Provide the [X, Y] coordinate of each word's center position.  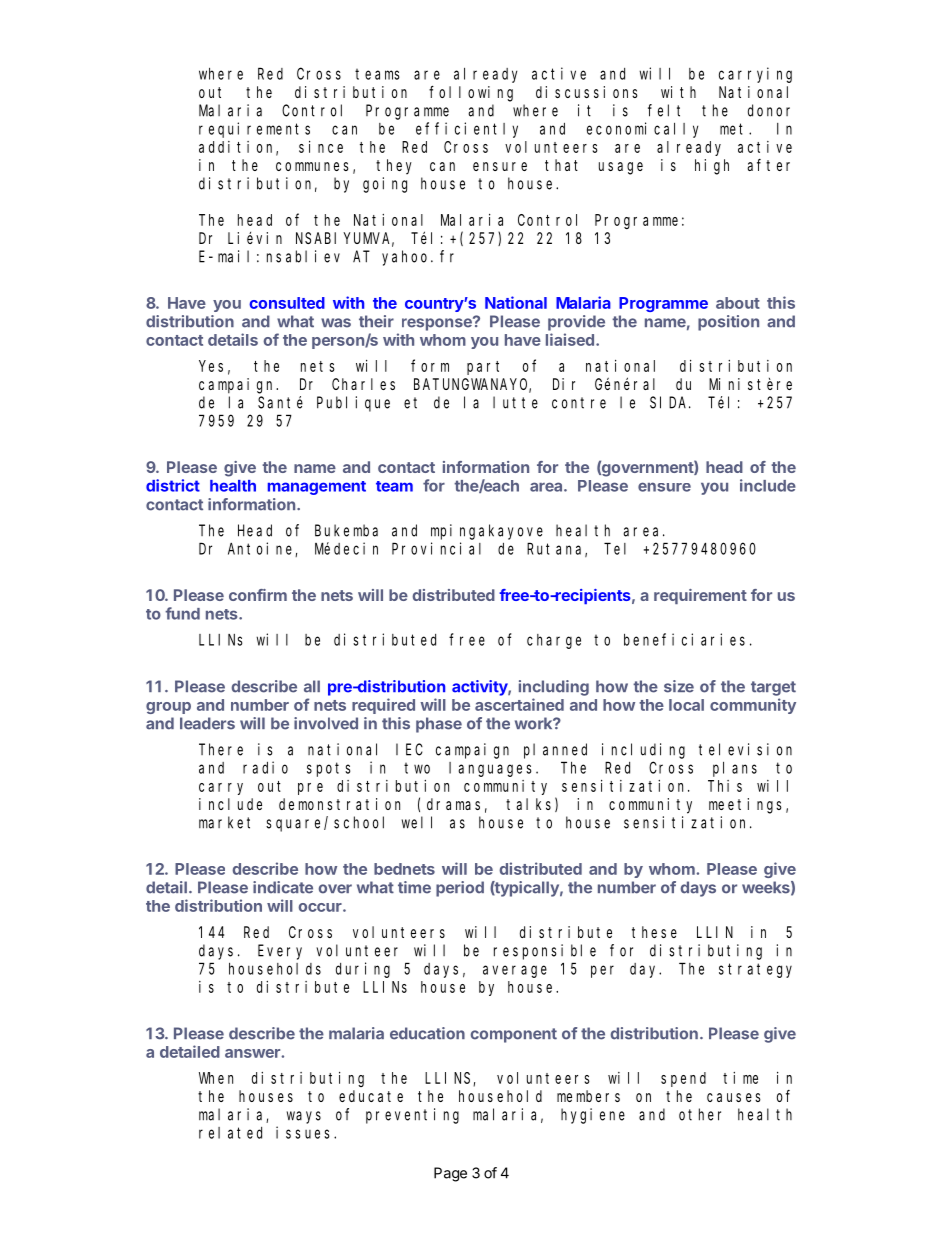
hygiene [593, 1116]
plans [735, 769]
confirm [258, 595]
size [679, 686]
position [728, 323]
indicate [283, 887]
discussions [587, 92]
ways [304, 1117]
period [460, 889]
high [712, 167]
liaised [570, 339]
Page [450, 1174]
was [336, 323]
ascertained [519, 704]
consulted [287, 303]
